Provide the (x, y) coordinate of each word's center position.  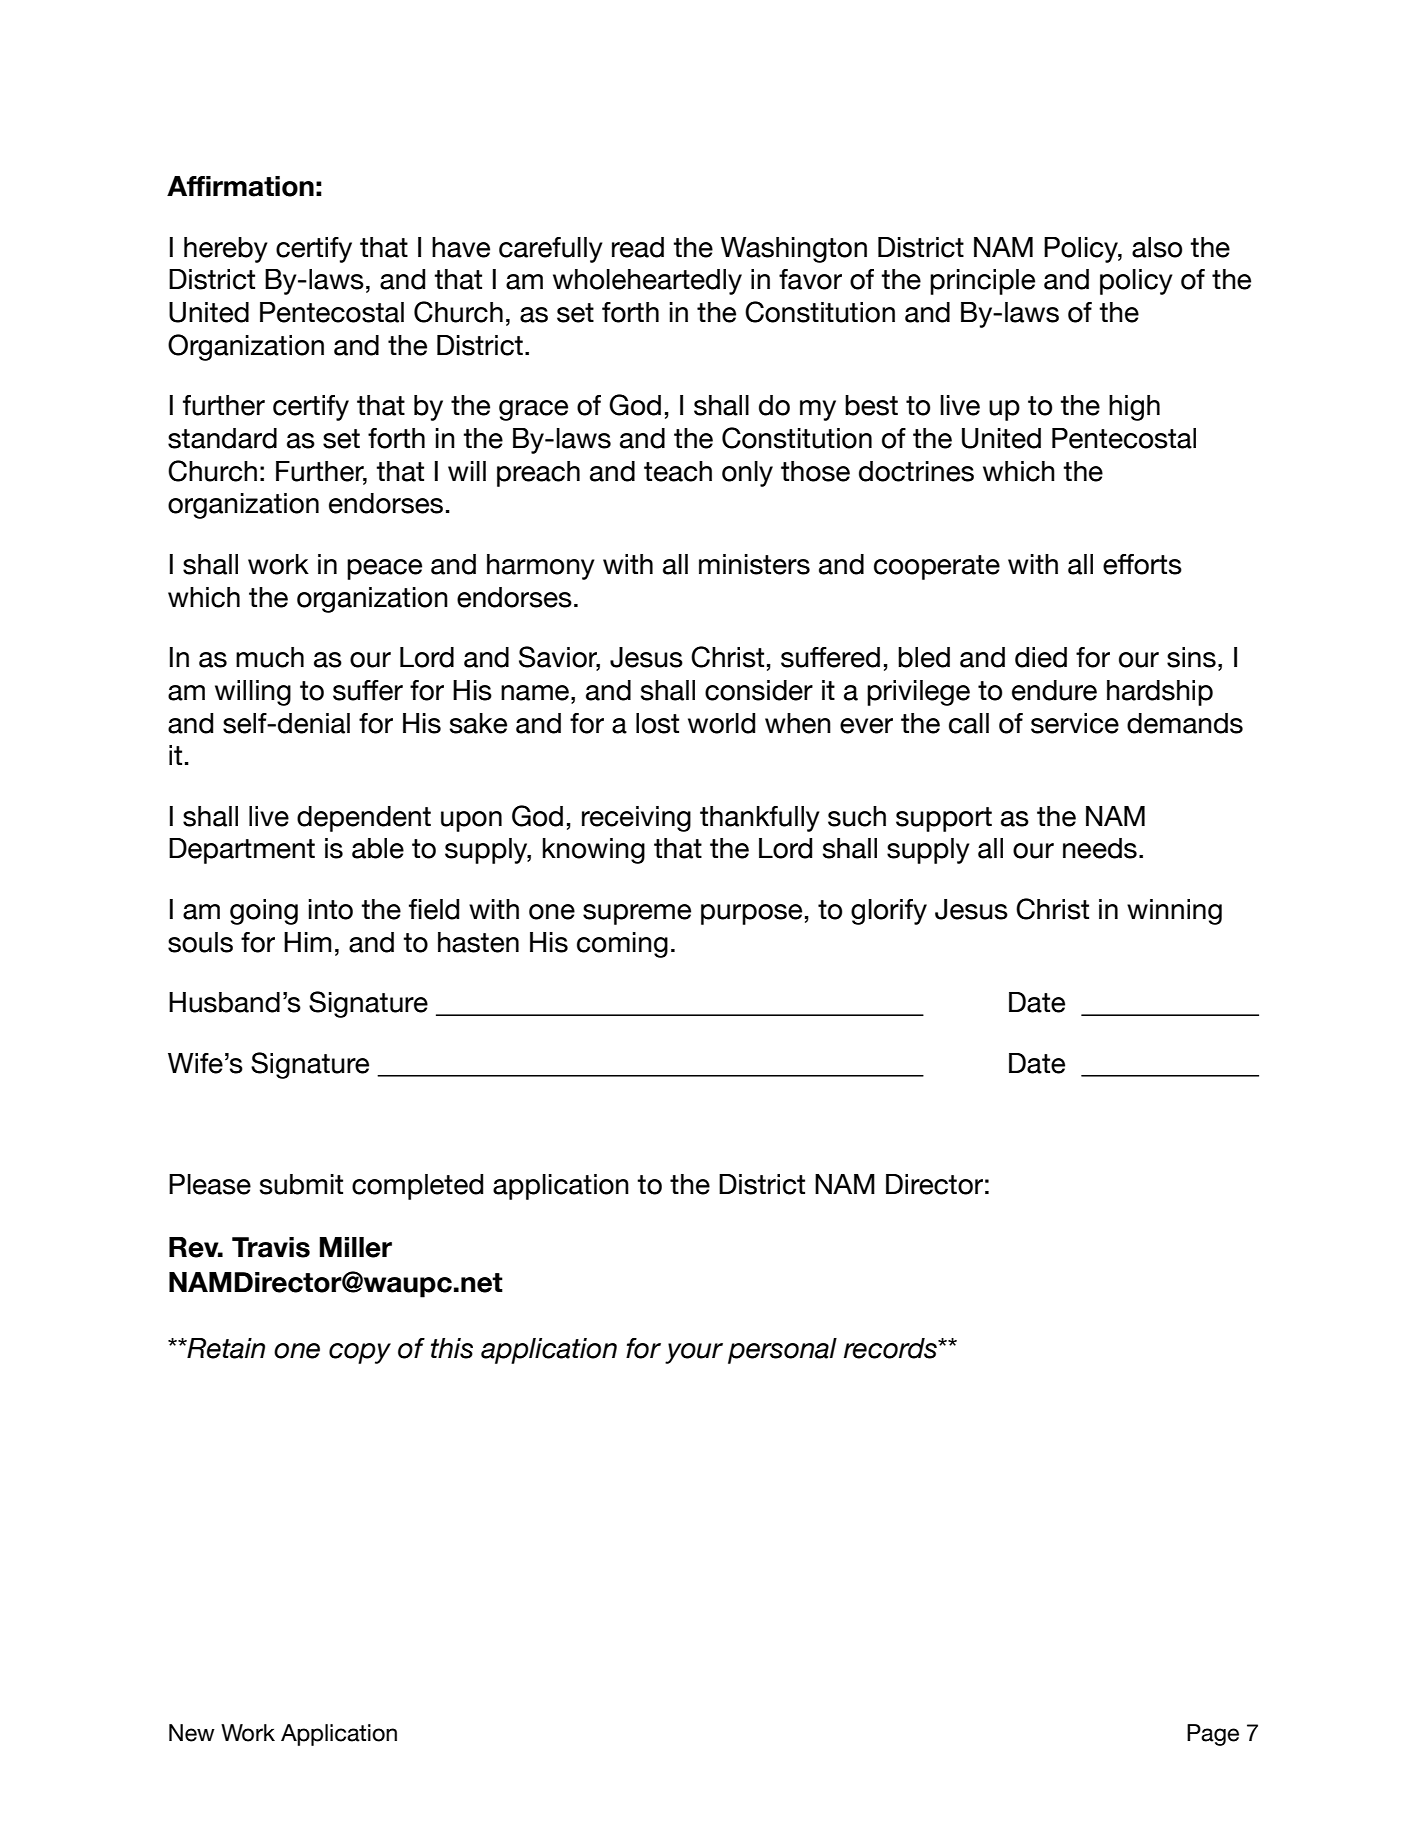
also (1157, 247)
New (192, 1733)
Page (1213, 1735)
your (694, 1353)
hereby (226, 250)
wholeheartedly (647, 282)
